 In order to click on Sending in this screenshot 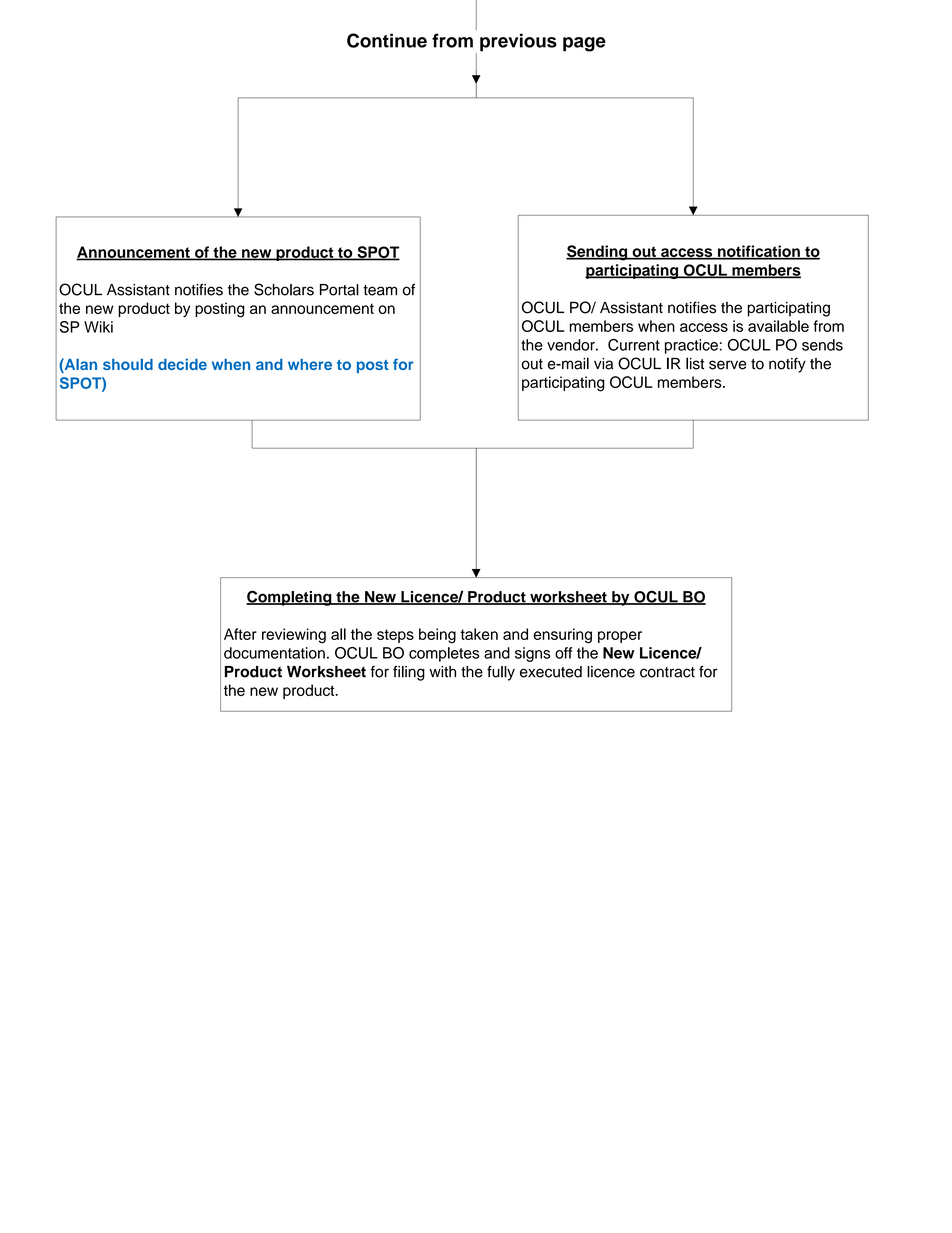, I will do `click(598, 253)`.
